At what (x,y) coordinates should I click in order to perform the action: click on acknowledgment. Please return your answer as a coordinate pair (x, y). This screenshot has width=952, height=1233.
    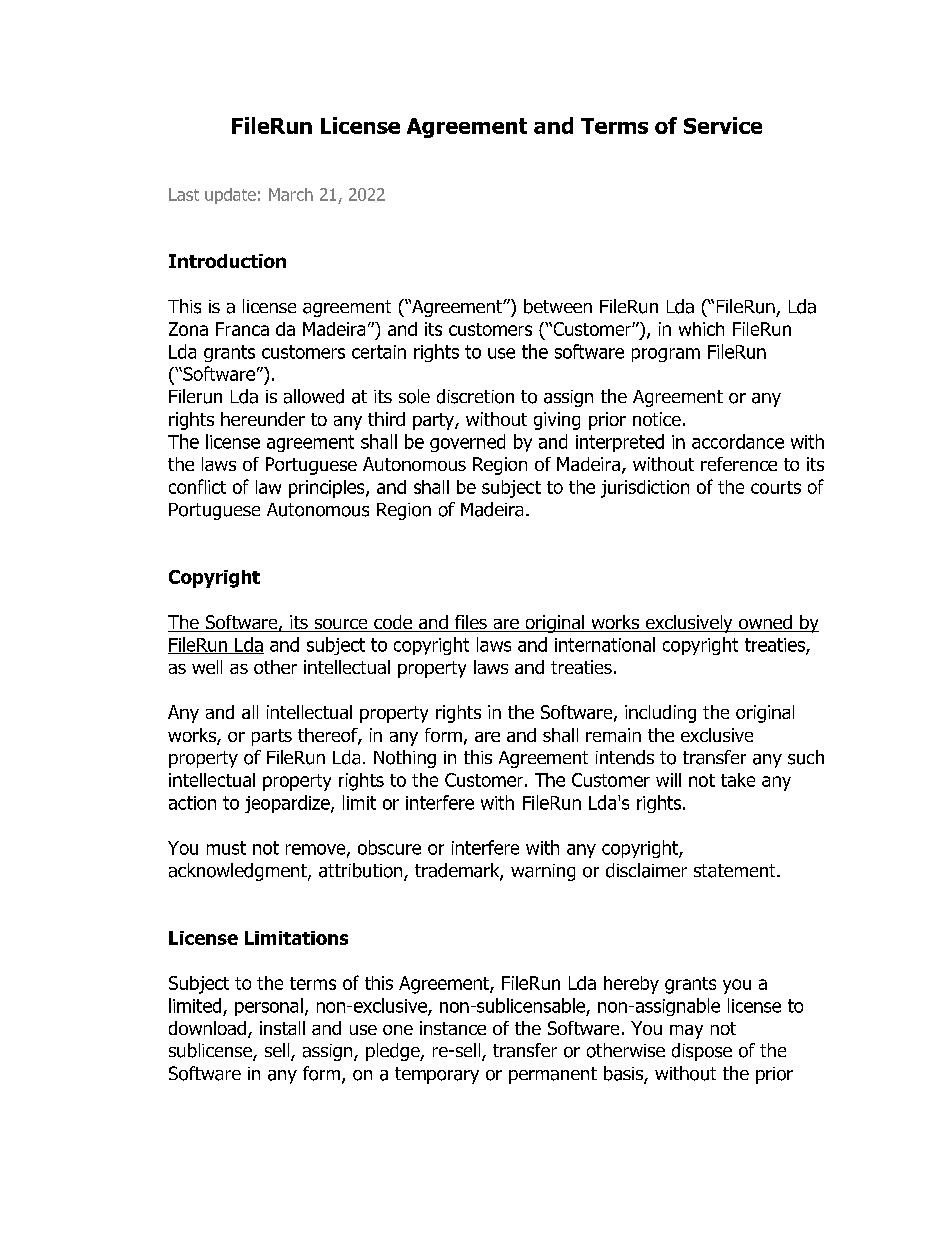
    Looking at the image, I should click on (239, 872).
